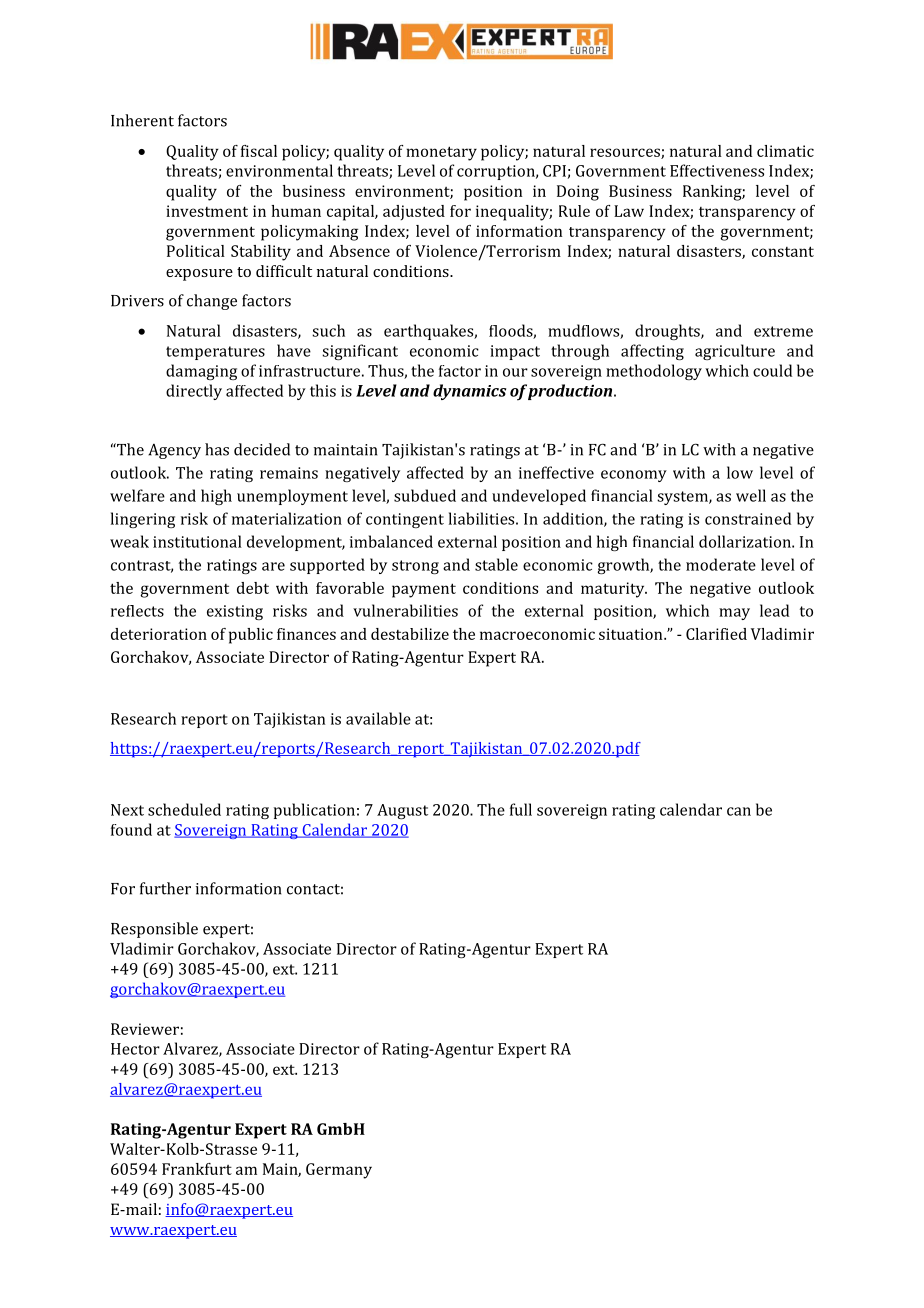 Image resolution: width=924 pixels, height=1308 pixels. I want to click on dynamics, so click(469, 392).
